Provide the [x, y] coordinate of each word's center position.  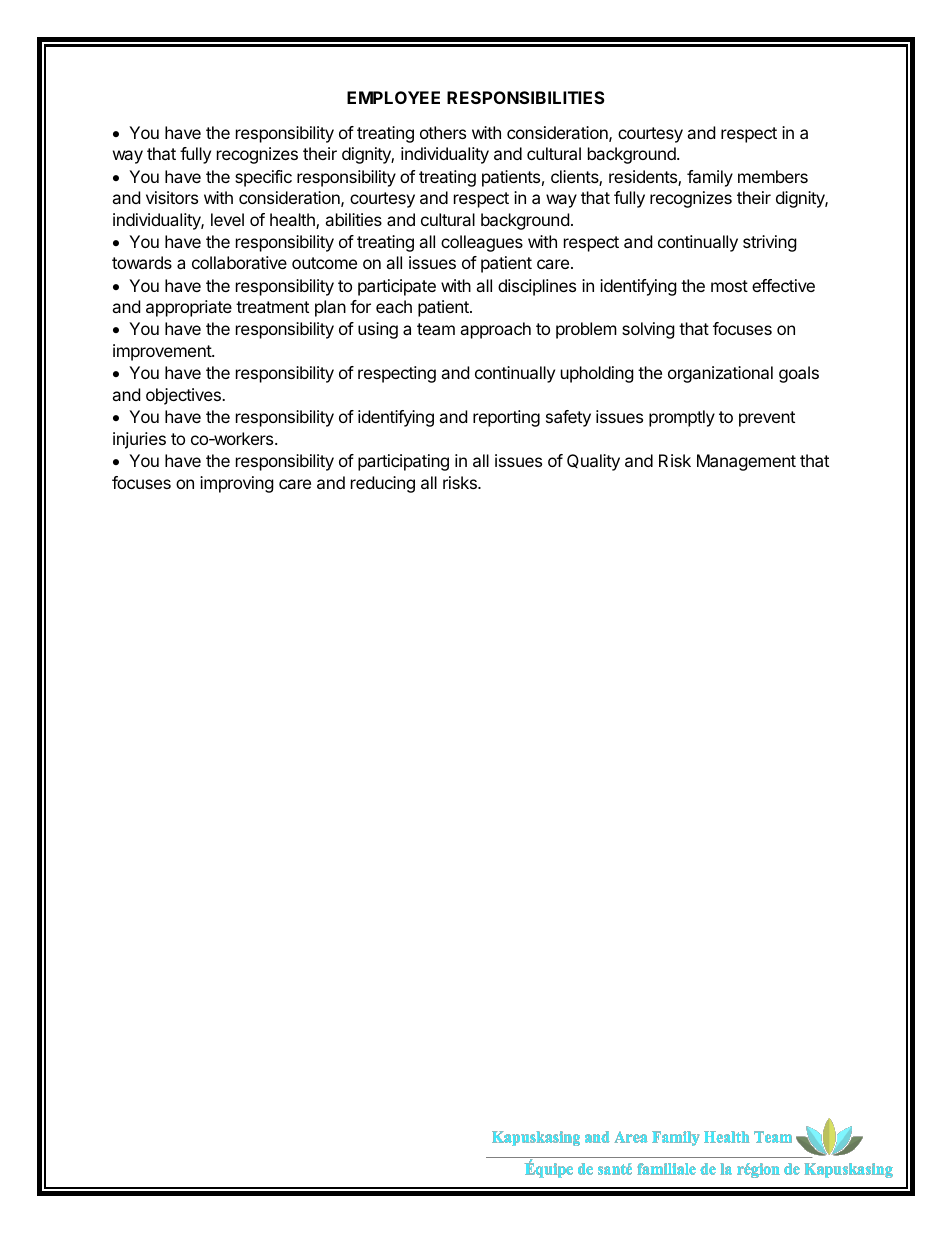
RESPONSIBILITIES [526, 97]
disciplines [537, 287]
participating [403, 462]
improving [237, 484]
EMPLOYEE [393, 97]
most [729, 286]
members [773, 176]
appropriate [189, 308]
